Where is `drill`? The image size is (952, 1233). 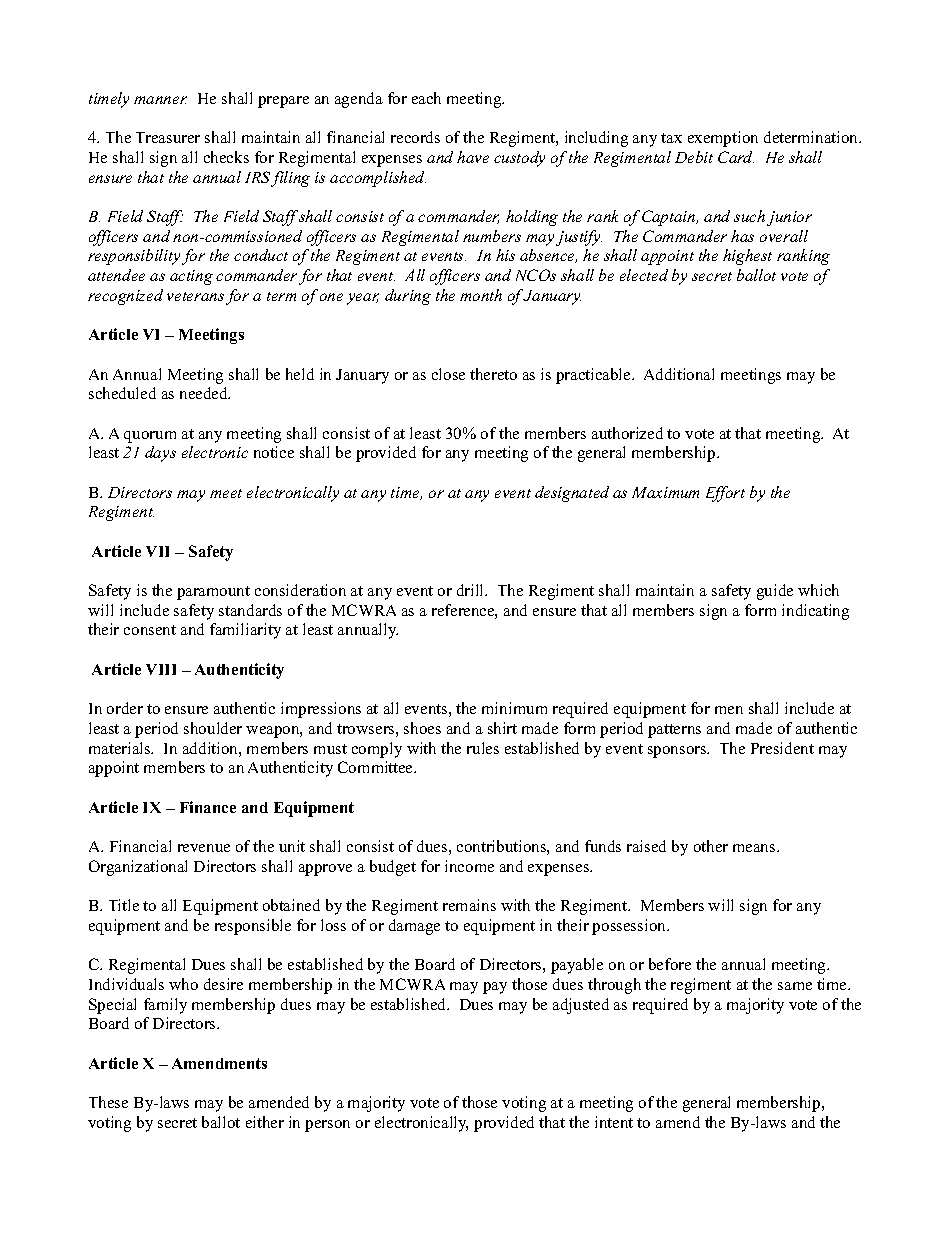
drill is located at coordinates (472, 590).
